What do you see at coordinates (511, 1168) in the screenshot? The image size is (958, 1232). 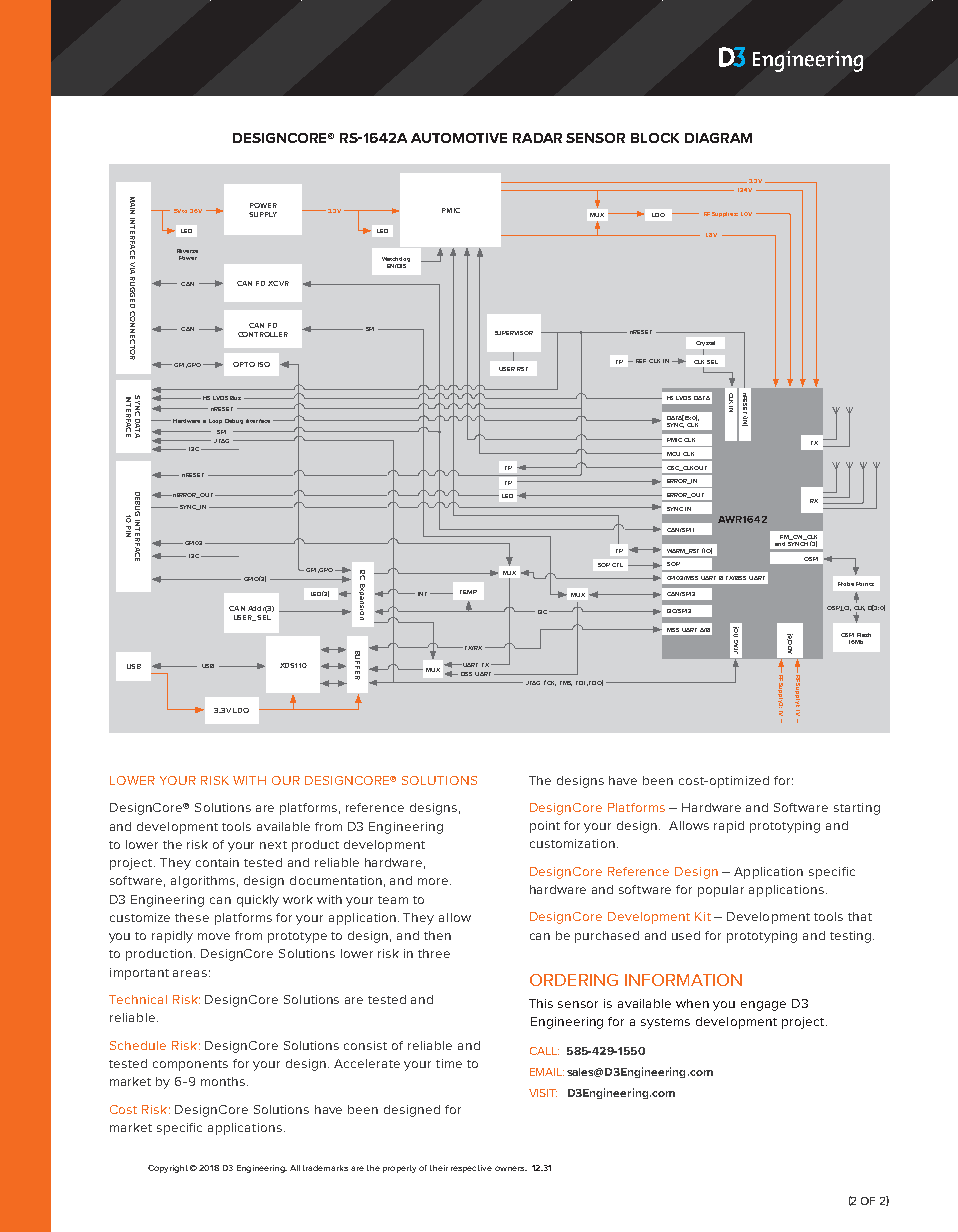 I see `owners` at bounding box center [511, 1168].
